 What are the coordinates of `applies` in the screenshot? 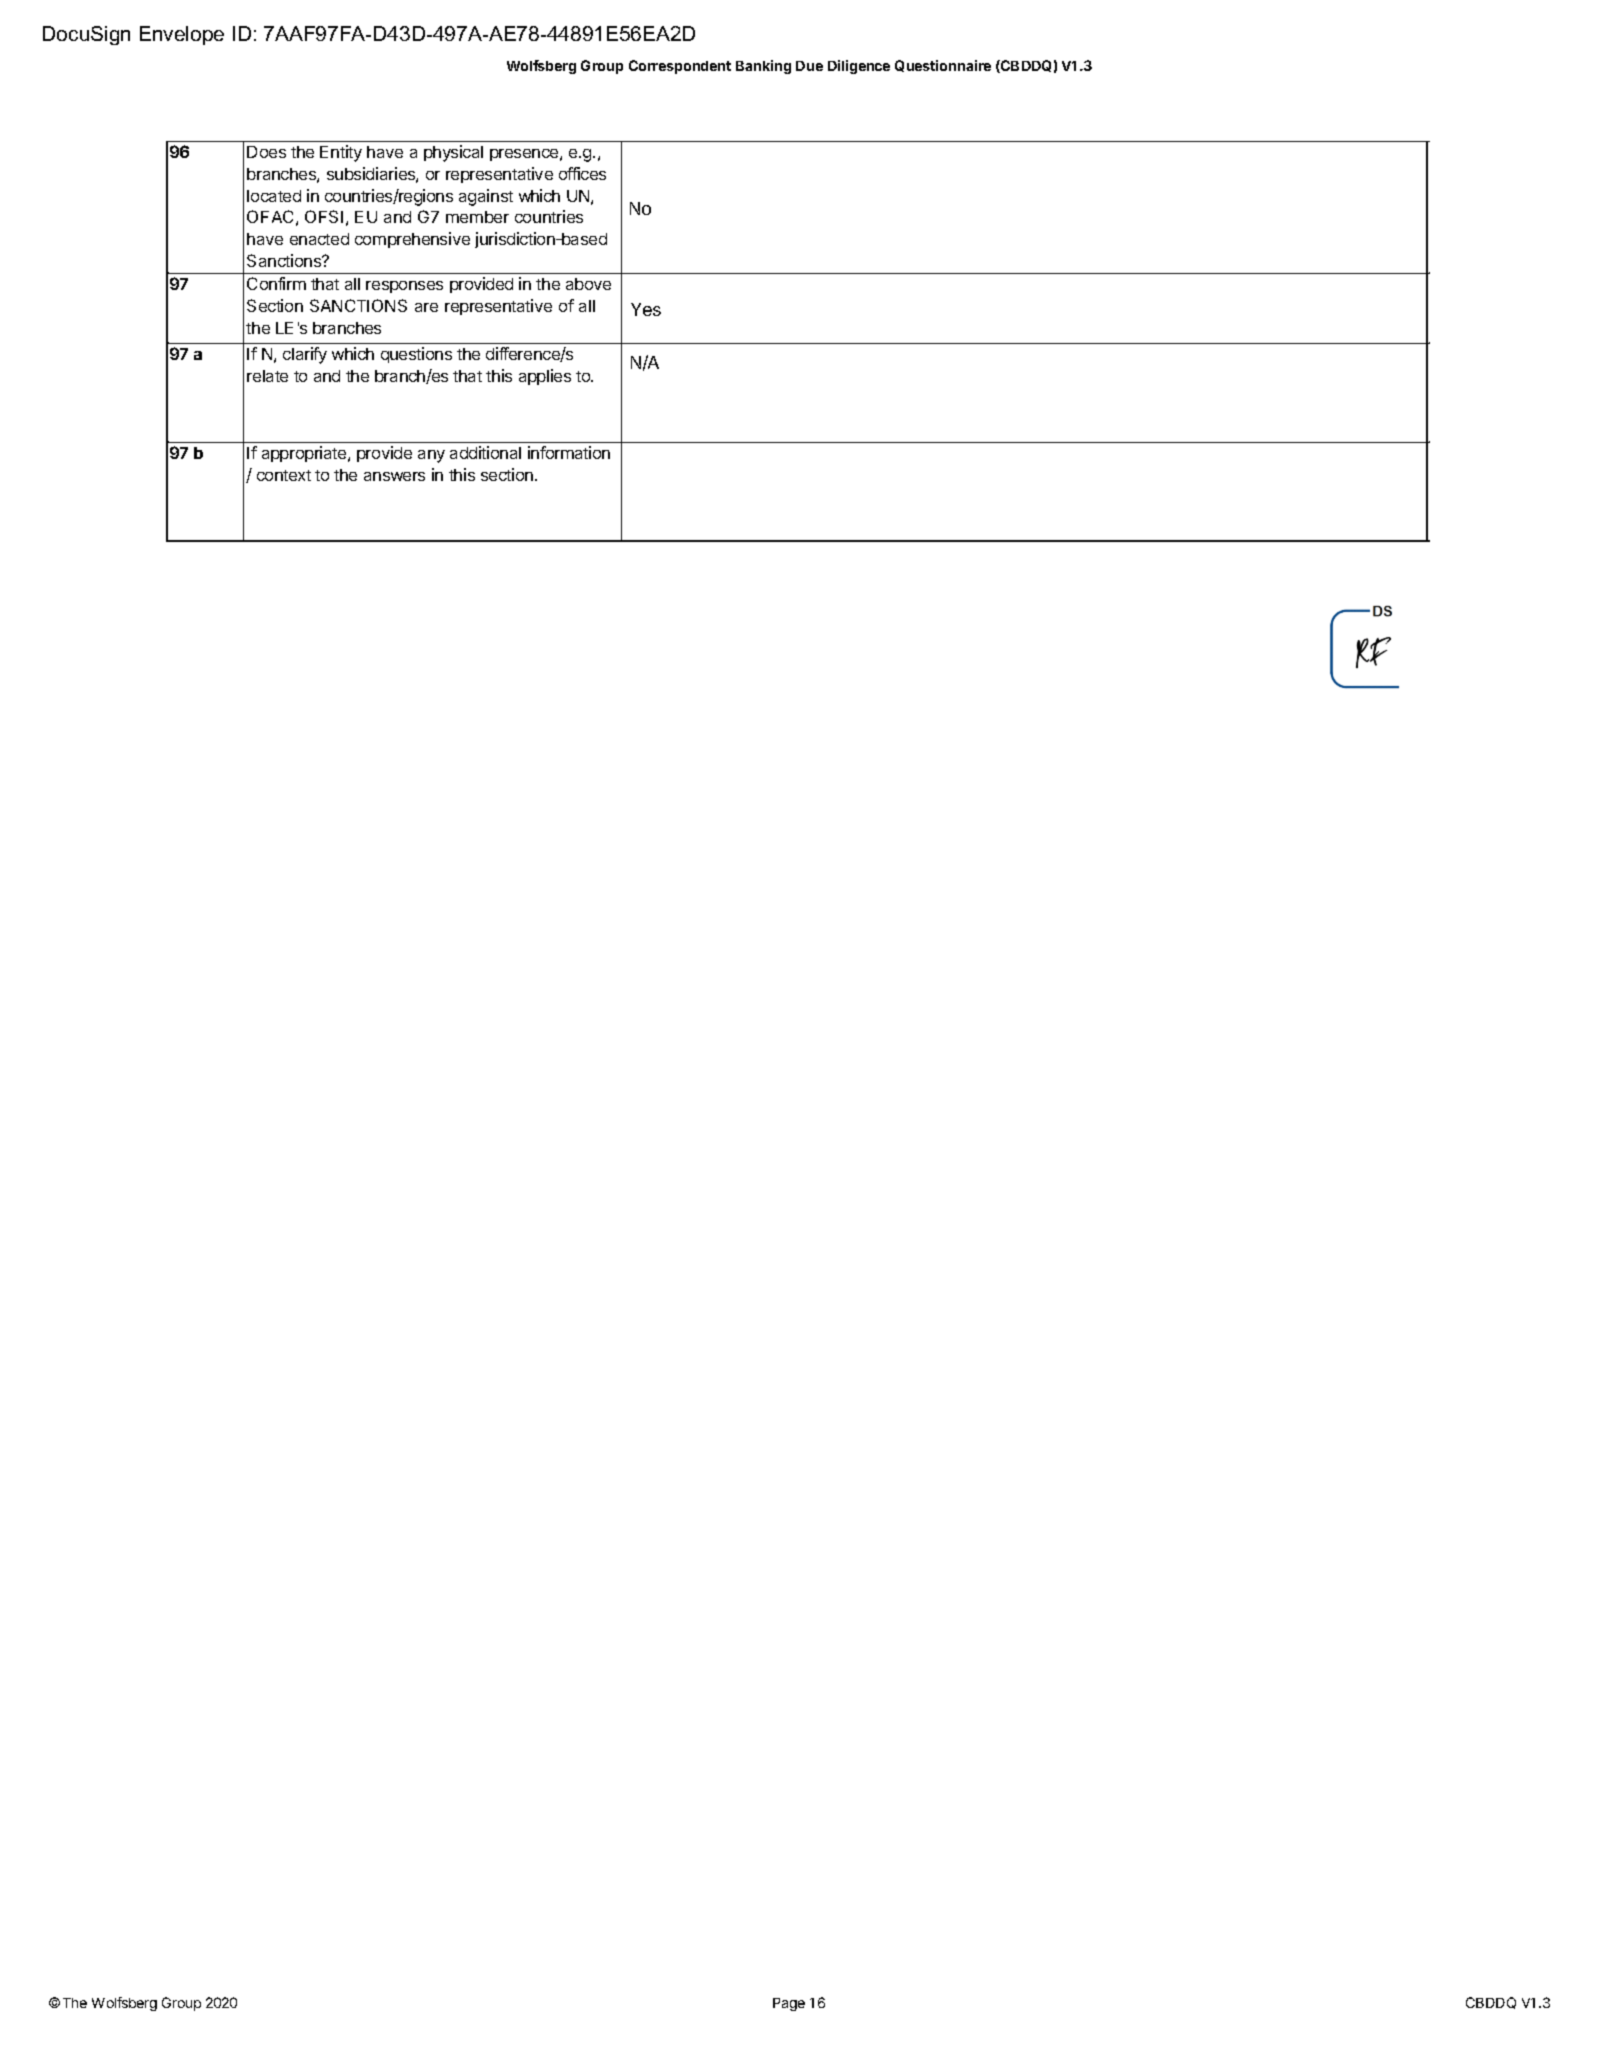 It's located at (545, 377).
